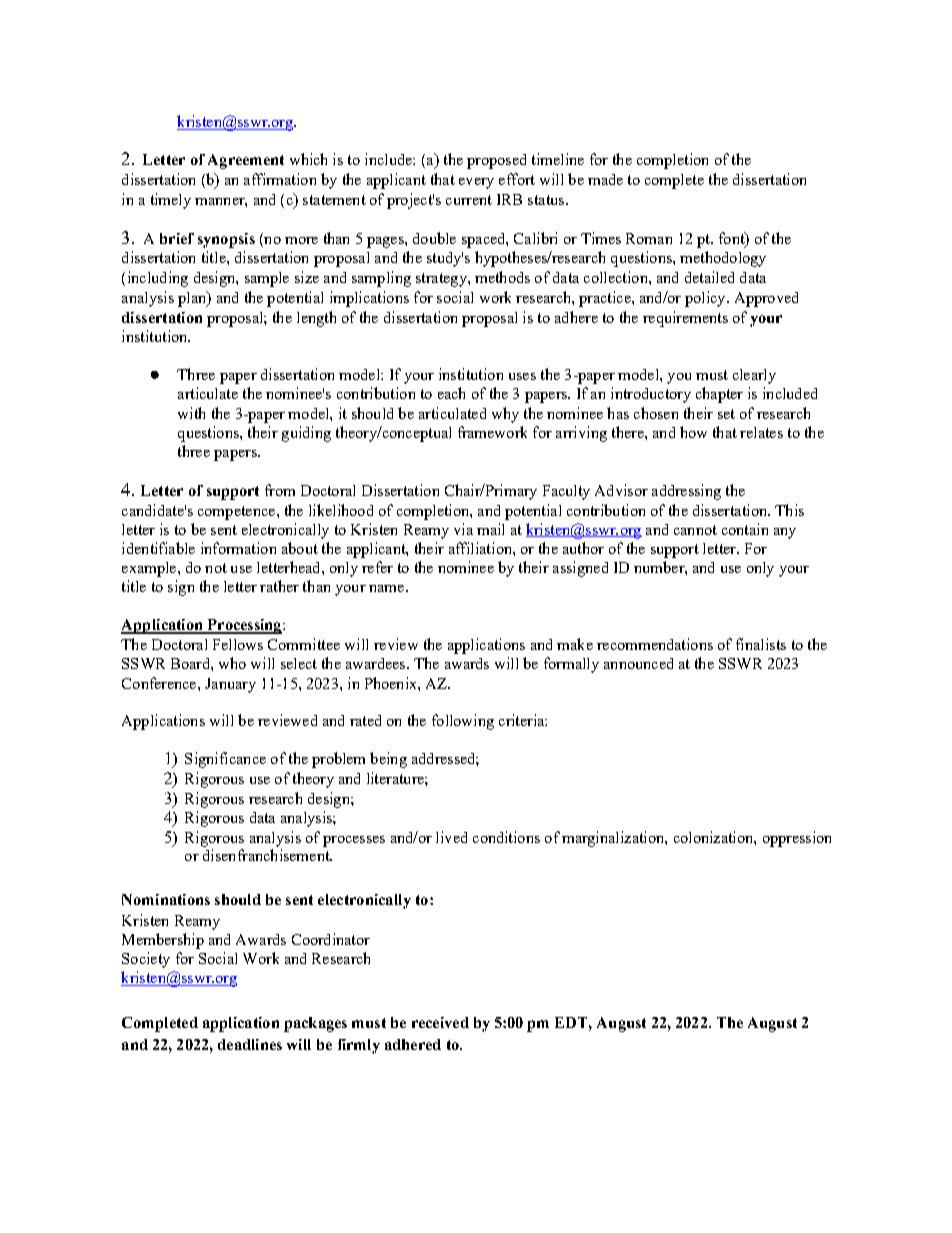 The width and height of the screenshot is (952, 1233). I want to click on oppression, so click(797, 839).
